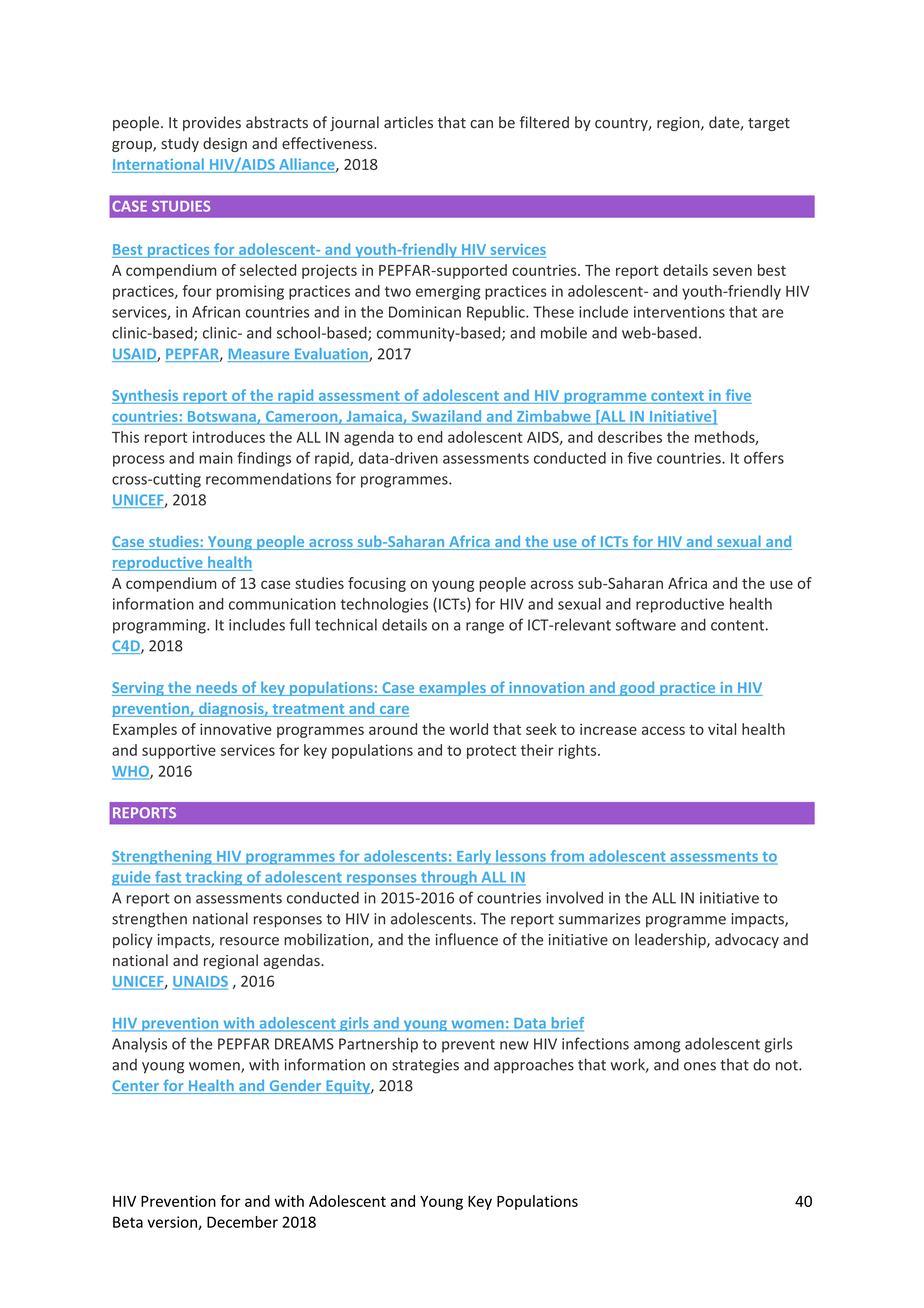  Describe the element at coordinates (217, 688) in the screenshot. I see `needs` at that location.
